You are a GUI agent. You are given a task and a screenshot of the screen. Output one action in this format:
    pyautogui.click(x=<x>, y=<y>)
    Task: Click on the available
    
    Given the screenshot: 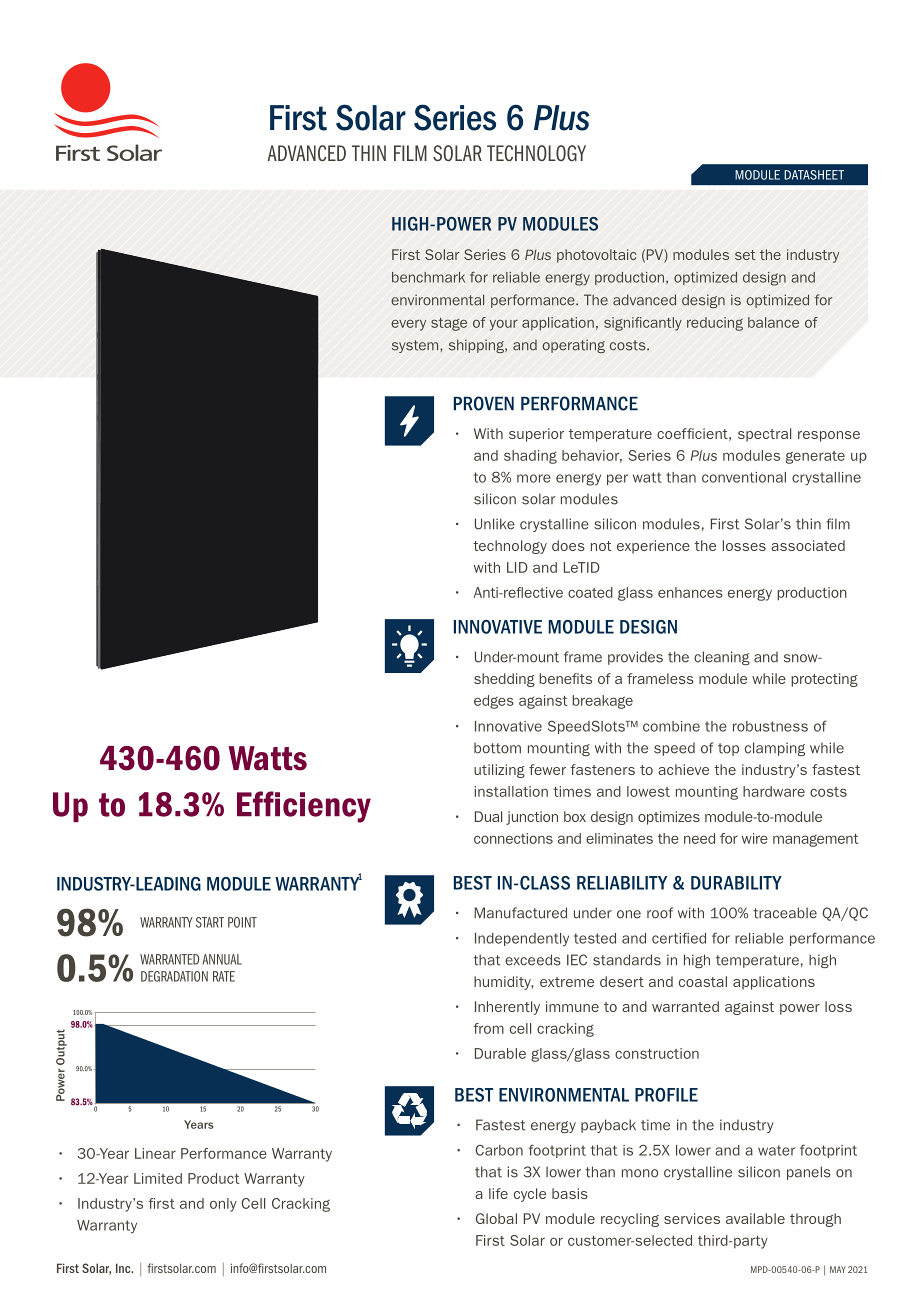 What is the action you would take?
    pyautogui.click(x=755, y=1218)
